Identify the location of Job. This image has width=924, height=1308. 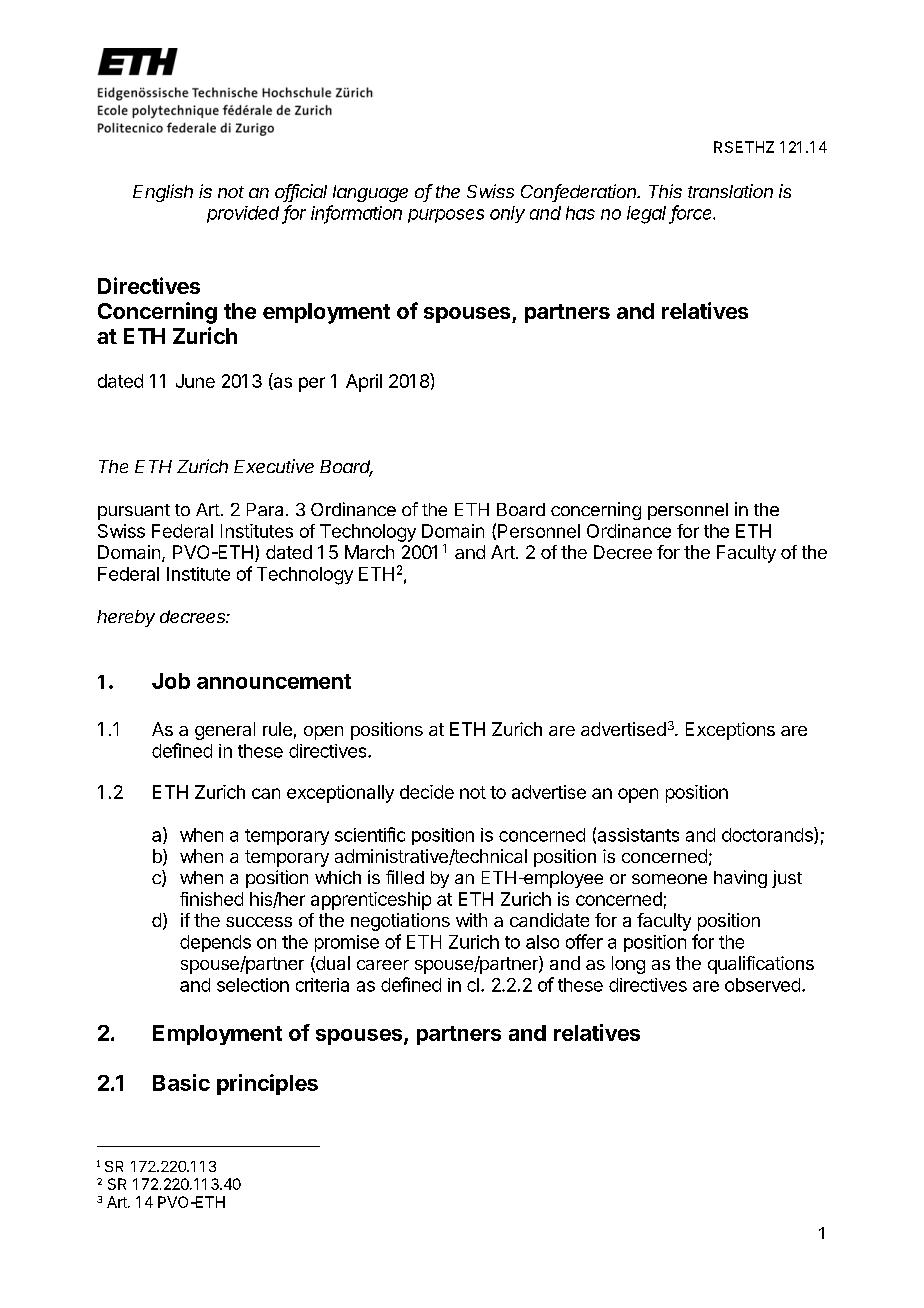
(171, 681).
